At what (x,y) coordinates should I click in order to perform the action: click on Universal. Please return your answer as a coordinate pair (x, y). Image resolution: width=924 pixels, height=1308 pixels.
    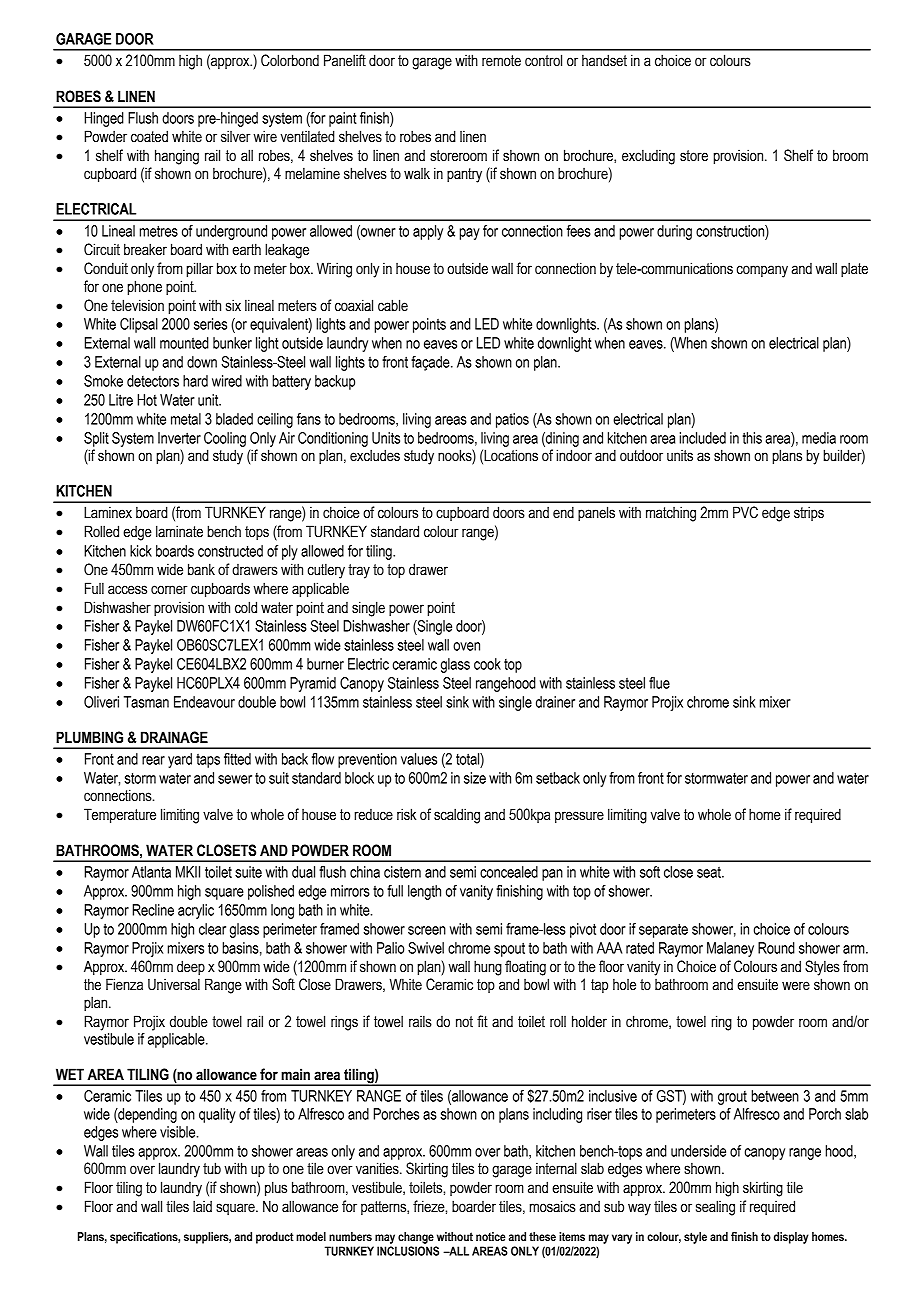
    Looking at the image, I should click on (174, 984).
